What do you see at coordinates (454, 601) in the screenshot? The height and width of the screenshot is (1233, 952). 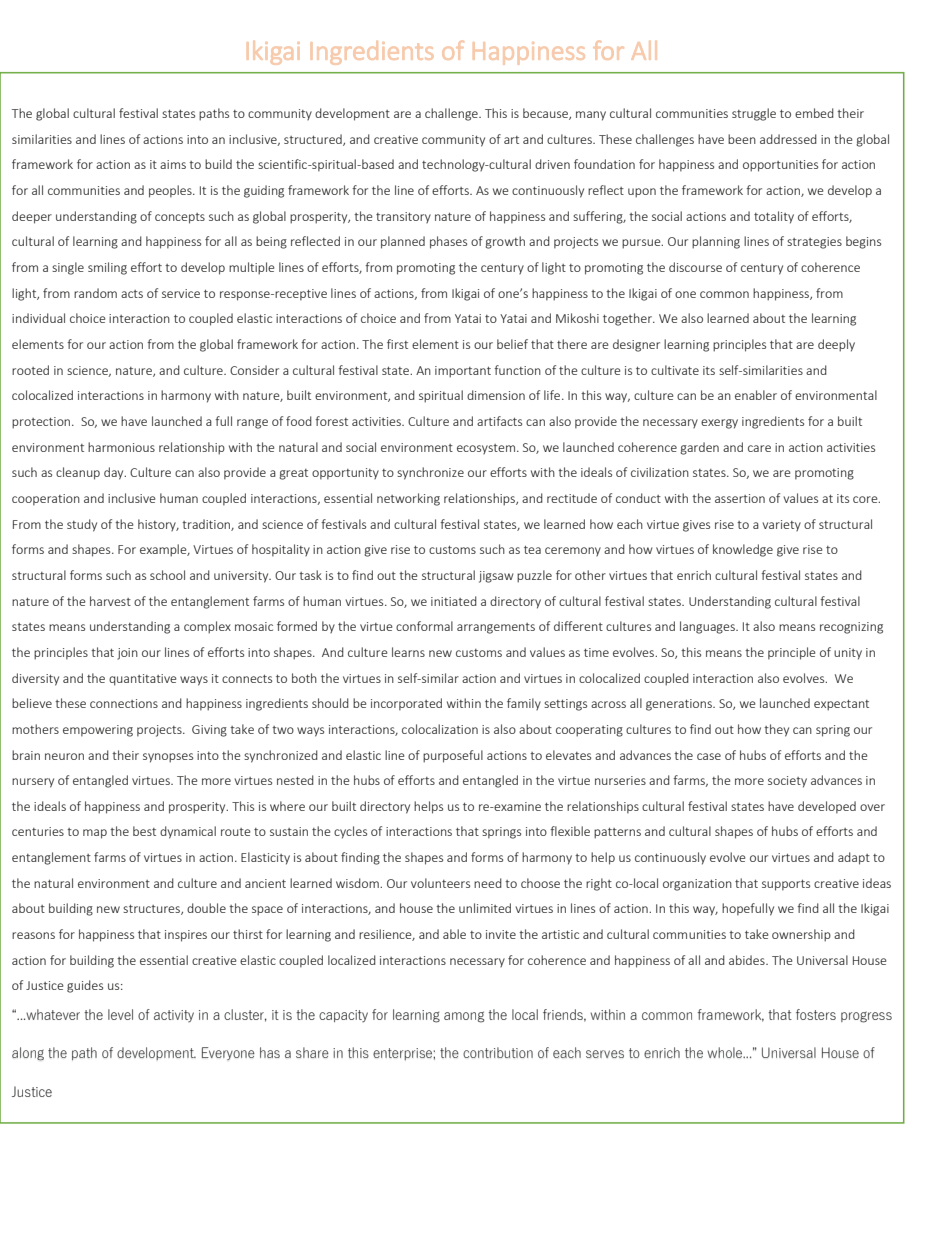 I see `initiated` at bounding box center [454, 601].
